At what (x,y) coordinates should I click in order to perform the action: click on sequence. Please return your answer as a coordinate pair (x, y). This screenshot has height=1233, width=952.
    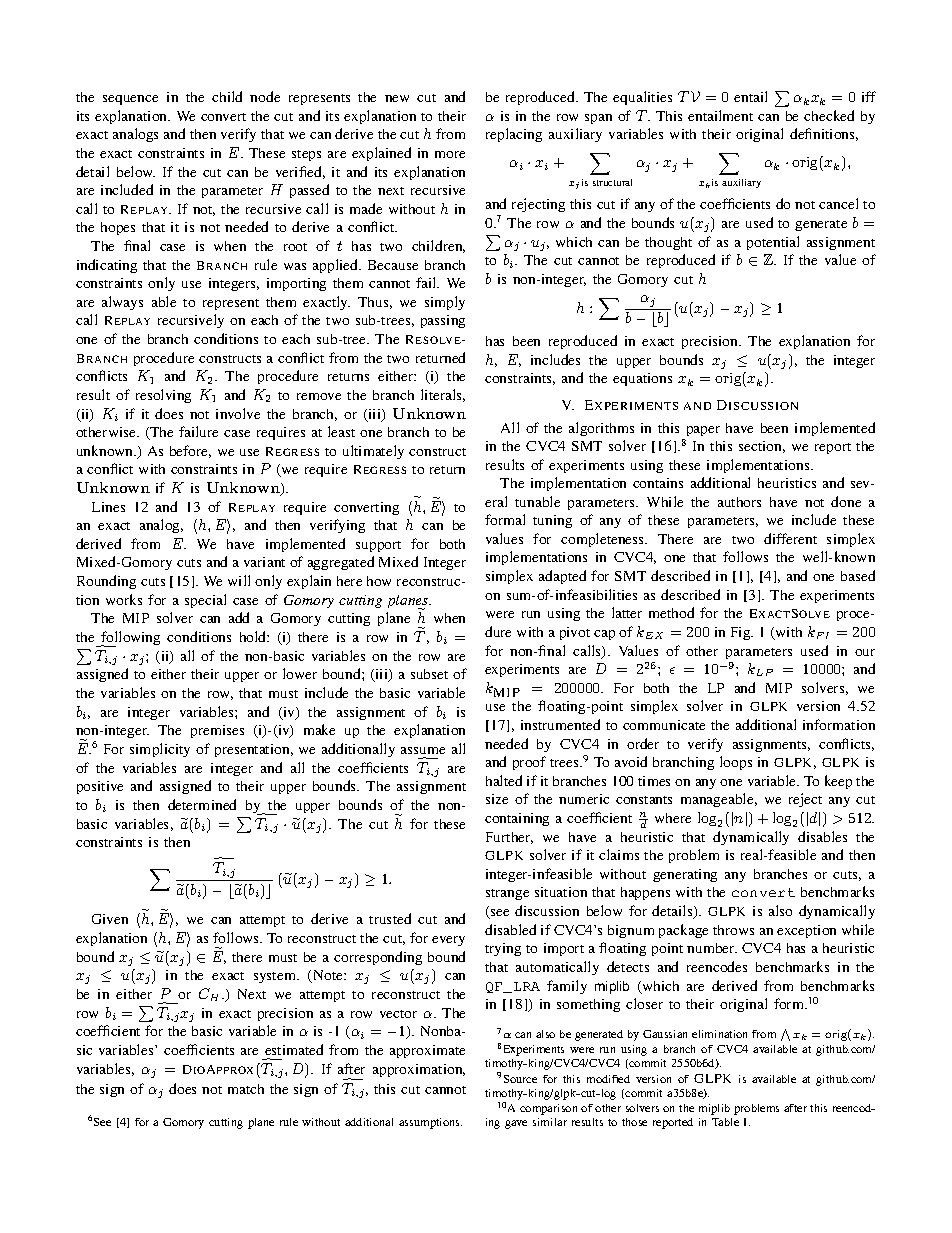
    Looking at the image, I should click on (130, 100).
